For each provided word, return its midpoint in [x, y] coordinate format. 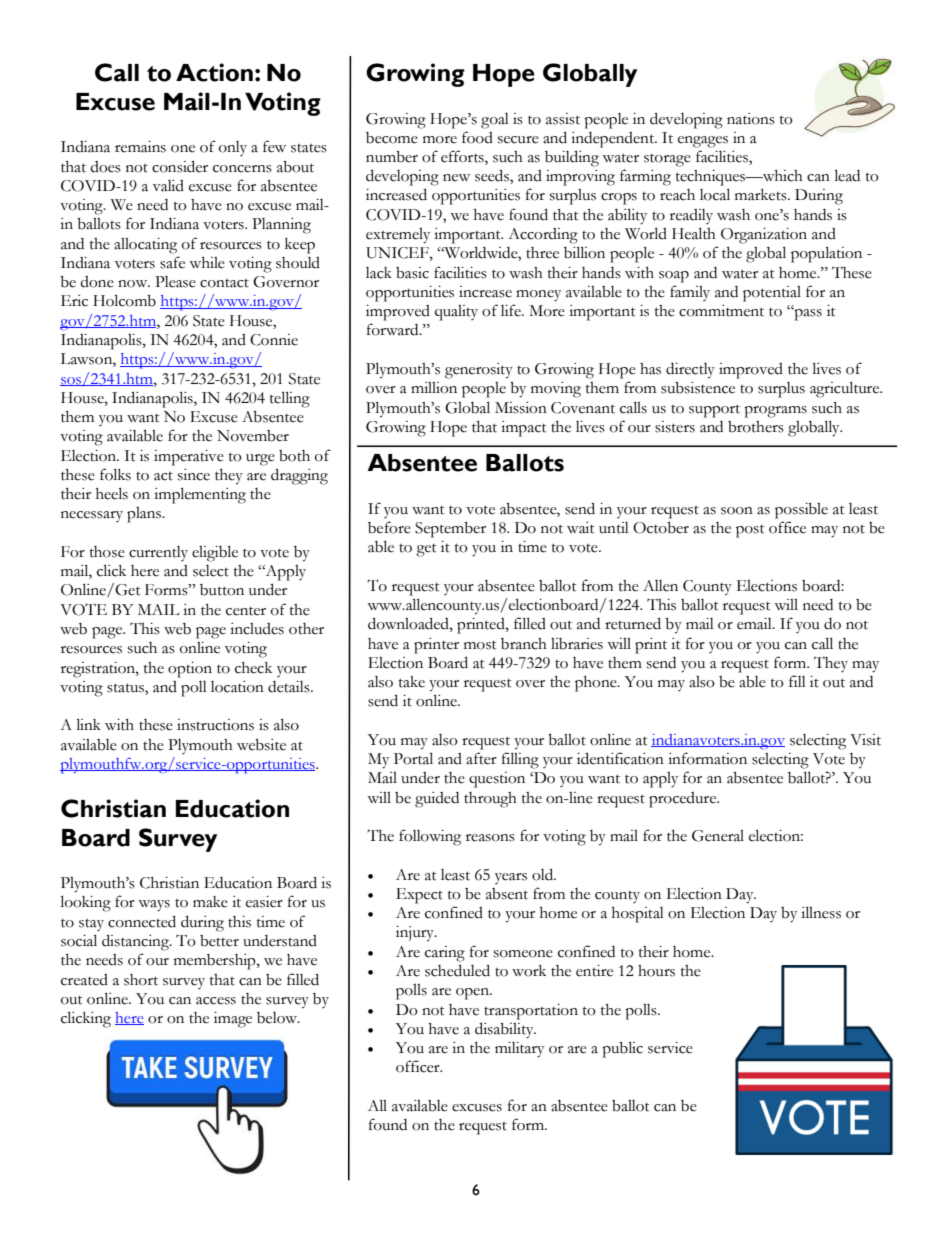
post [750, 531]
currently [158, 553]
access [216, 1001]
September [450, 530]
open [473, 994]
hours [656, 971]
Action [214, 72]
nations [751, 119]
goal [495, 121]
